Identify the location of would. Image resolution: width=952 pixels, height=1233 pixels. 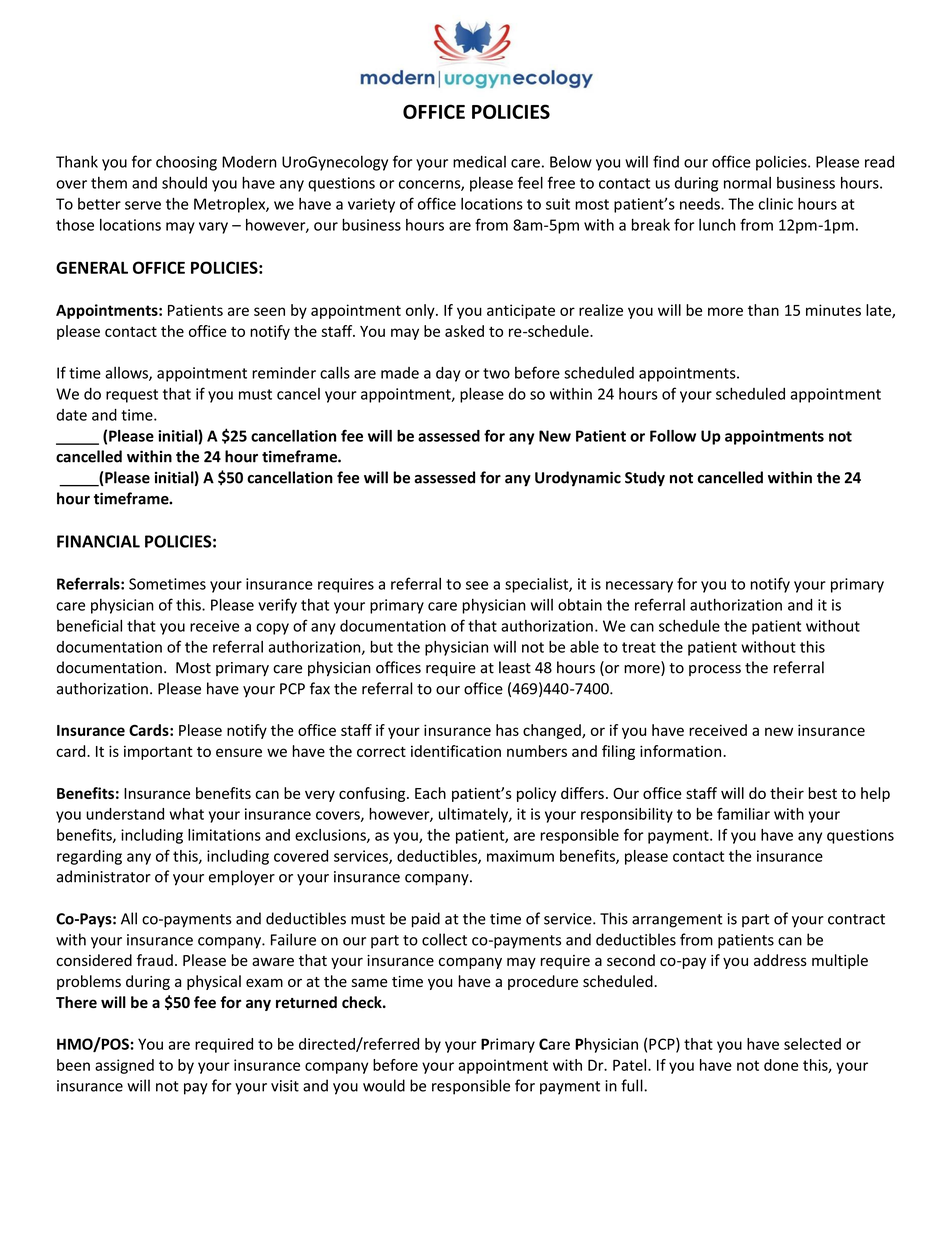
(384, 1085).
